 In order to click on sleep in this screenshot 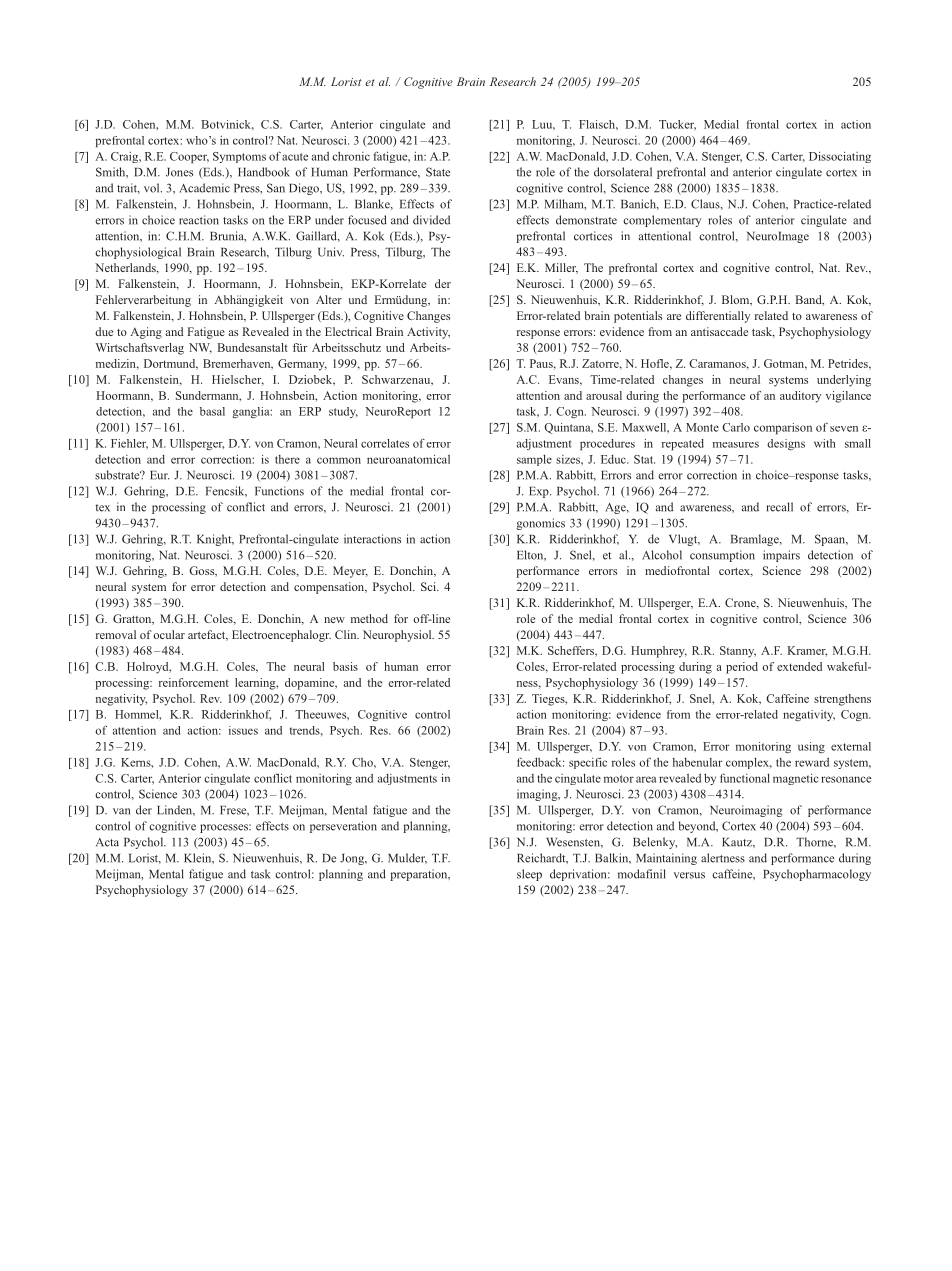, I will do `click(529, 875)`.
